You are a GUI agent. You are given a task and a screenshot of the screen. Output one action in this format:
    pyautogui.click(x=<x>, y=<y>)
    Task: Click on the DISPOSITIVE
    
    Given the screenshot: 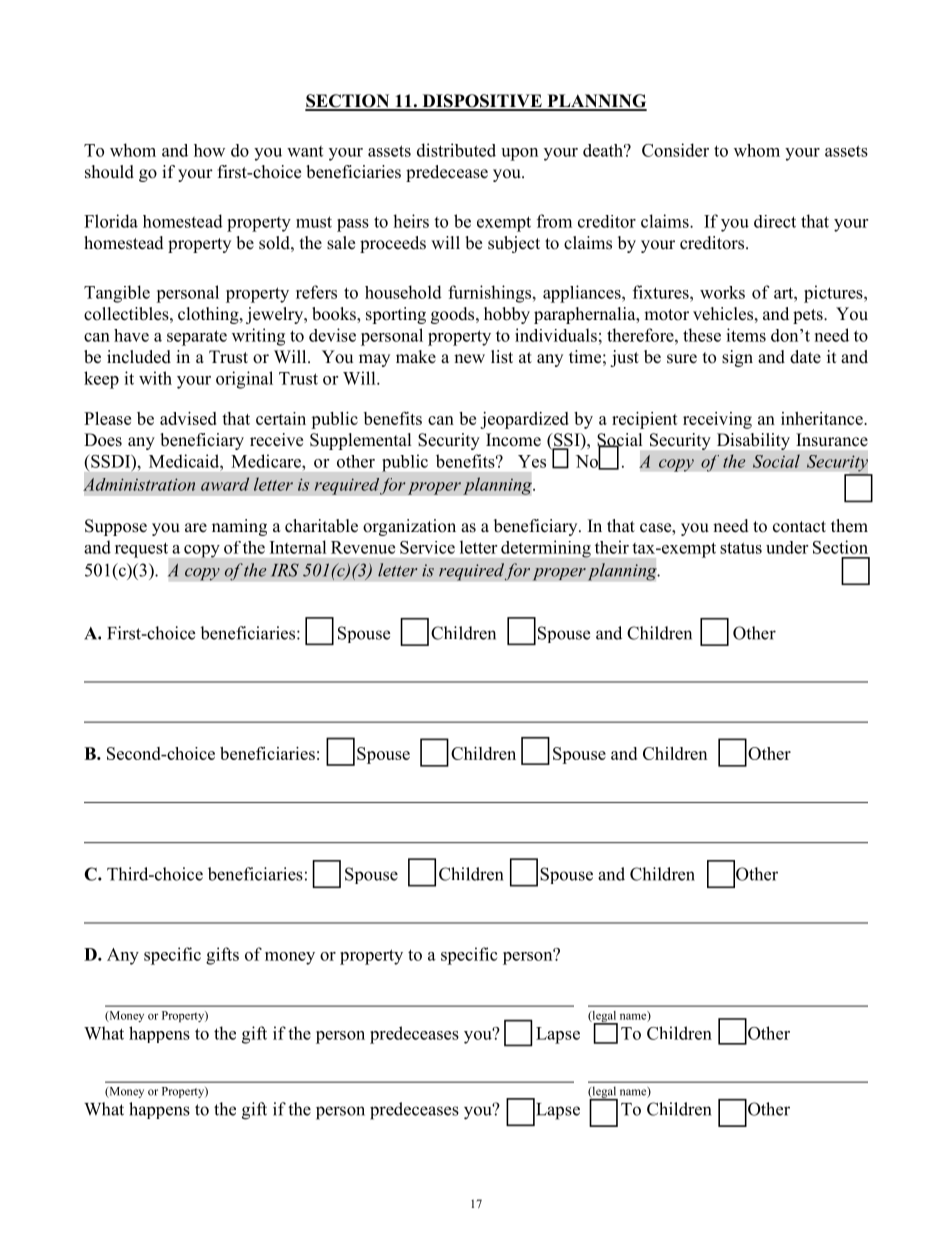 What is the action you would take?
    pyautogui.click(x=482, y=102)
